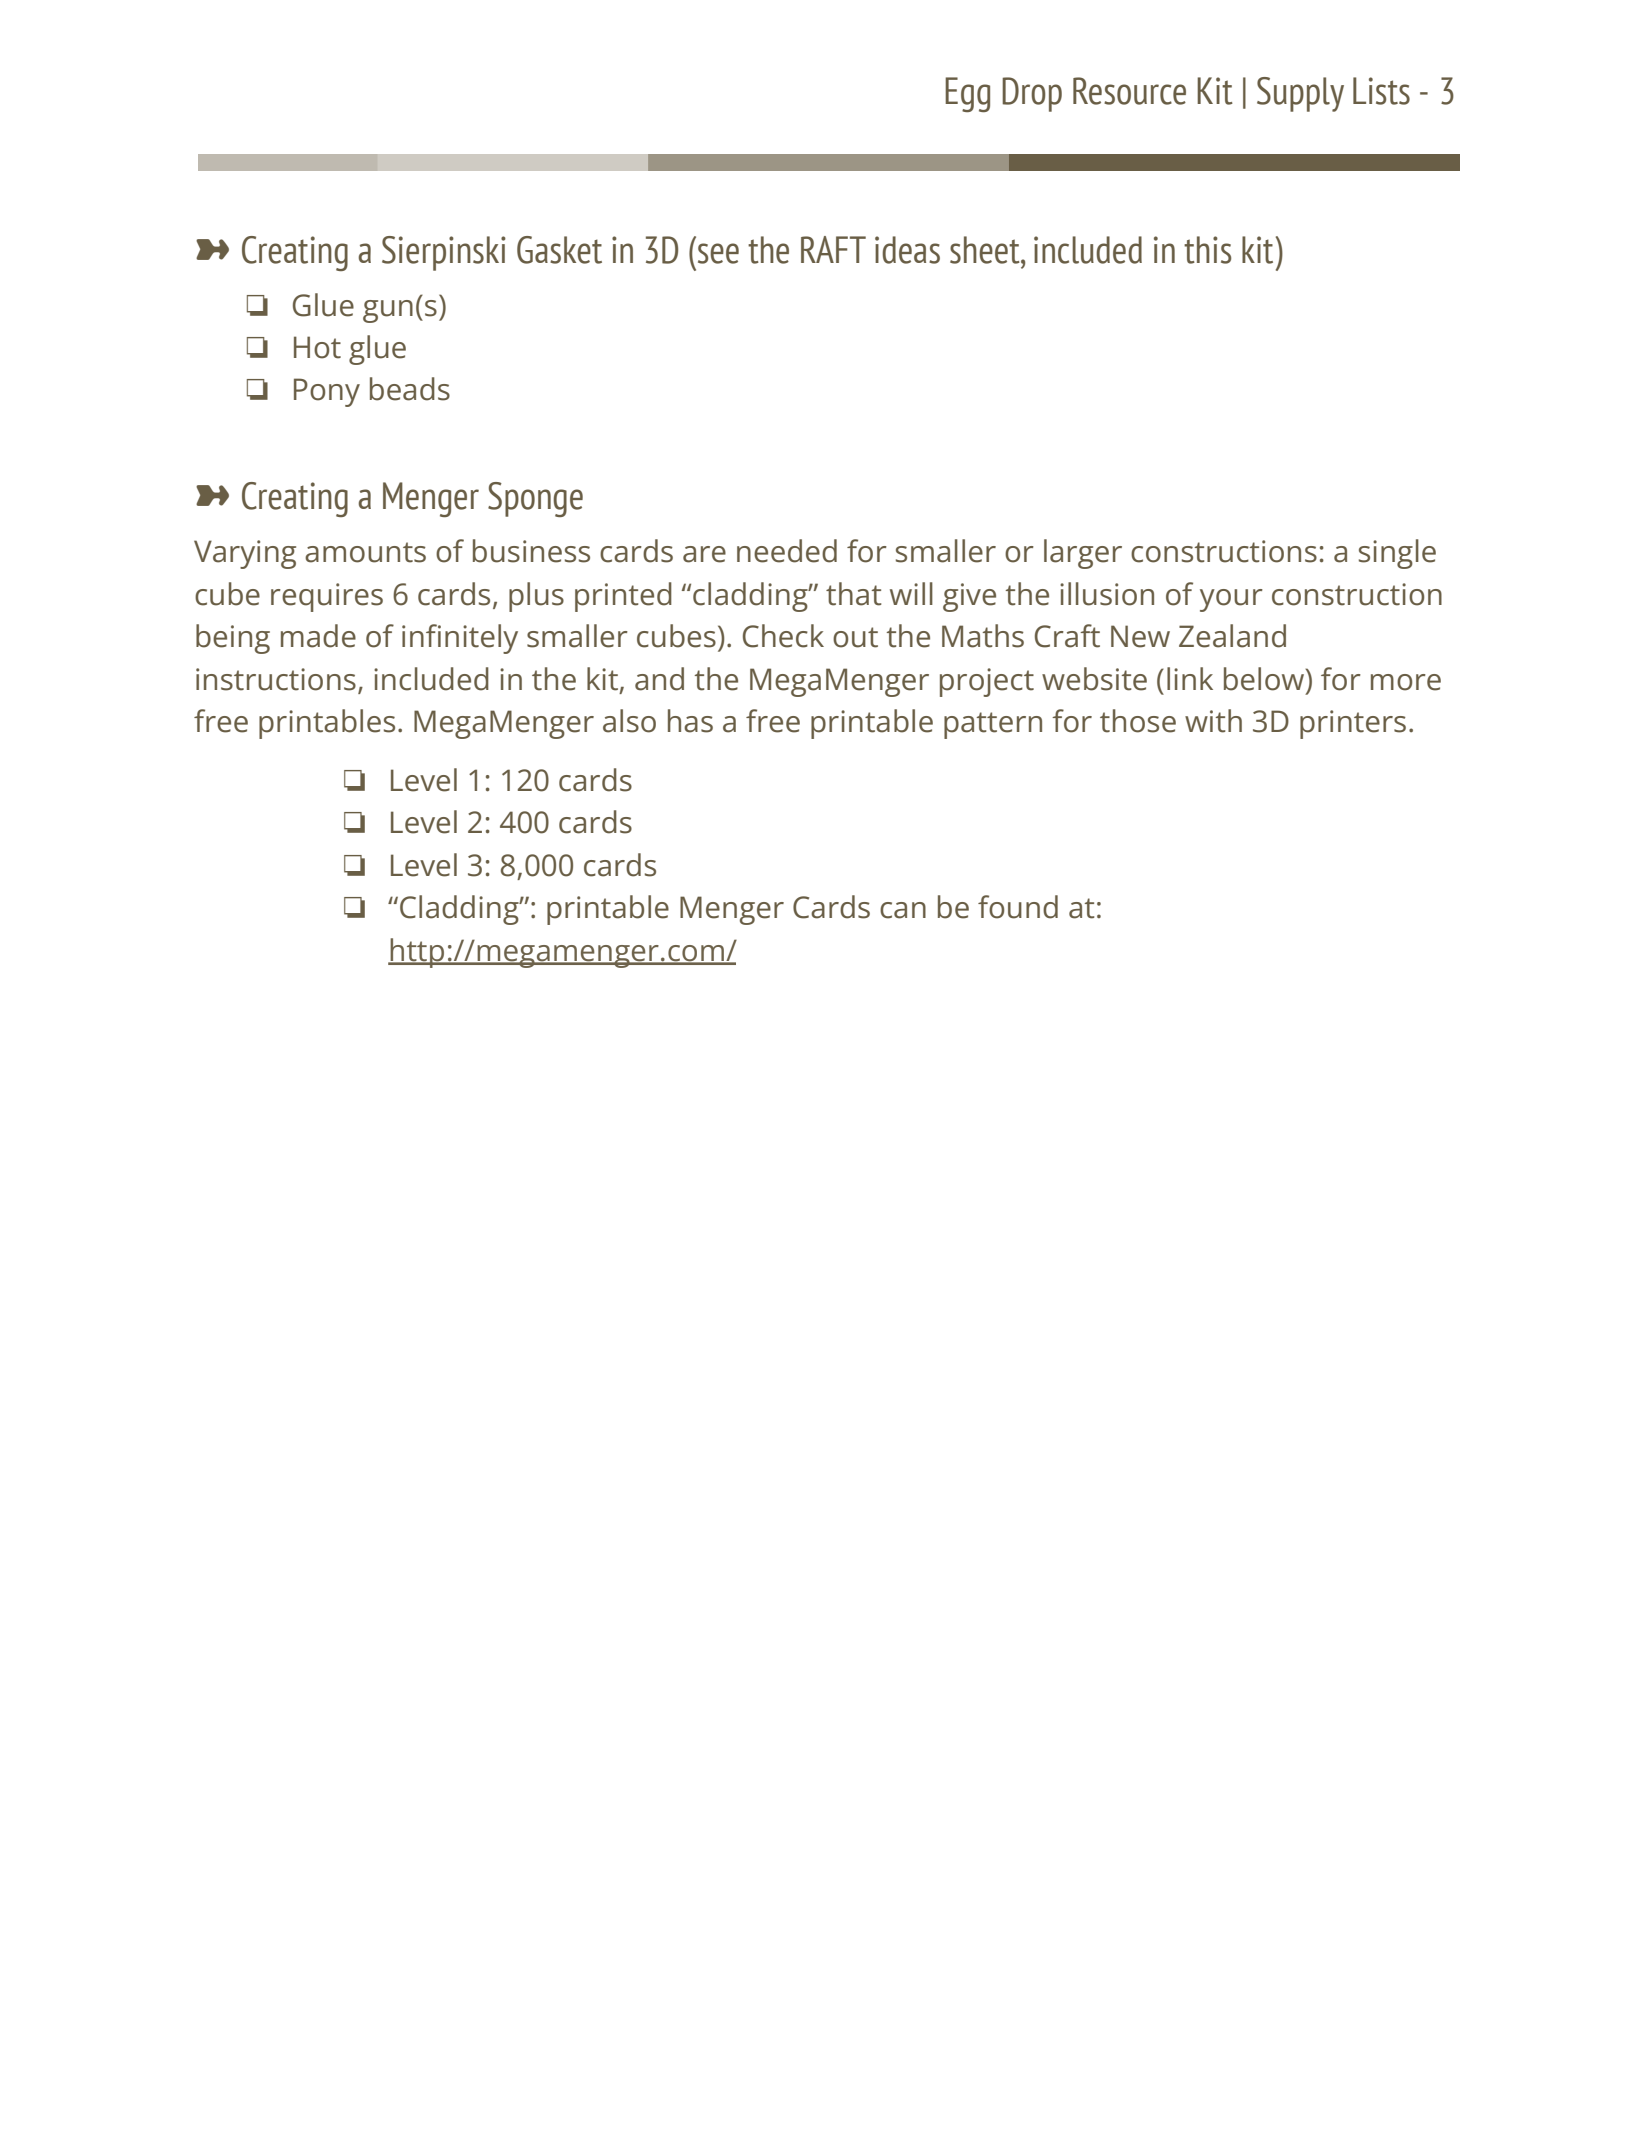 This document has width=1650, height=2135. Describe the element at coordinates (317, 347) in the document. I see `Hot` at that location.
